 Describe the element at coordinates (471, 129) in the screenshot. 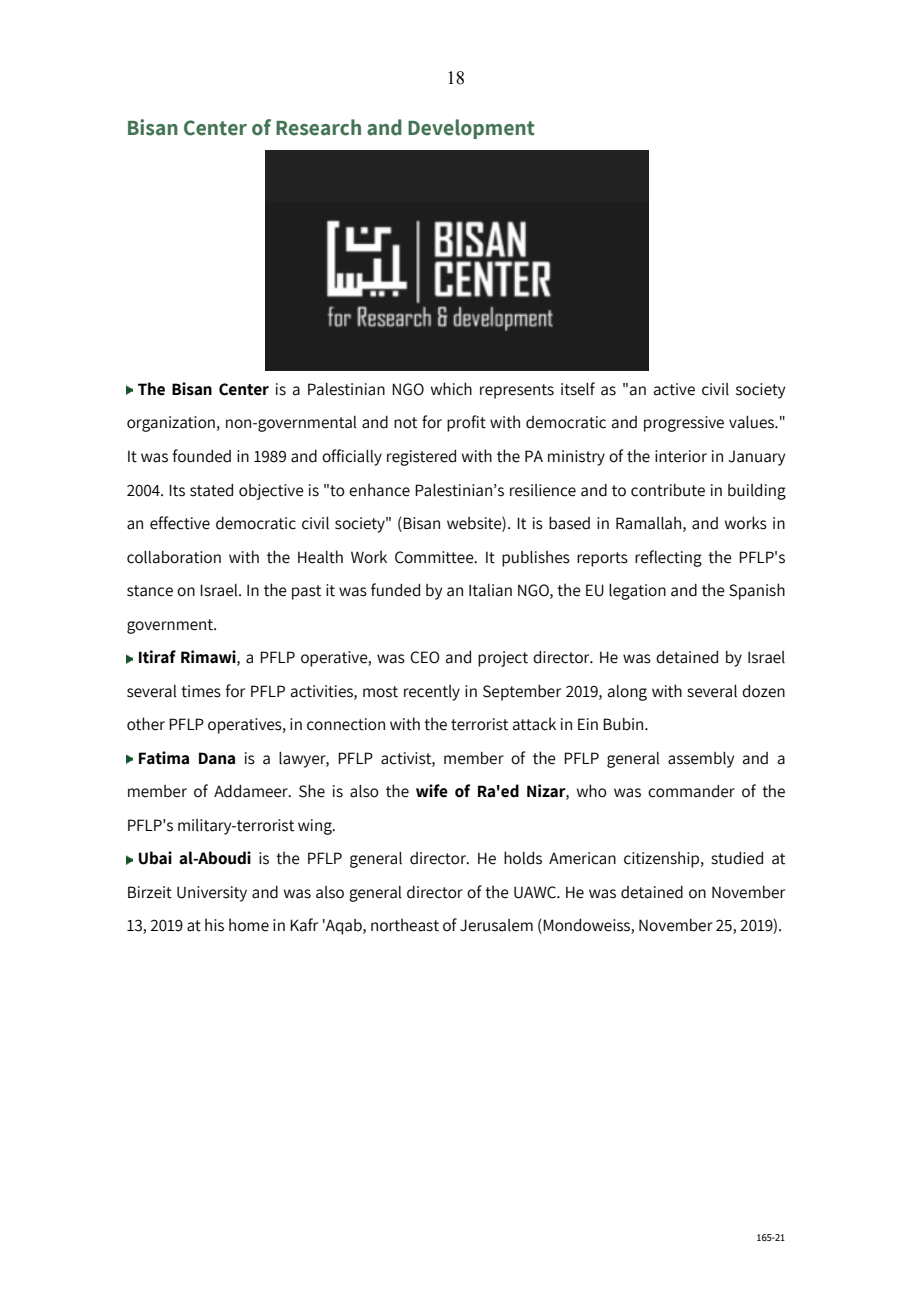

I see `Development` at that location.
